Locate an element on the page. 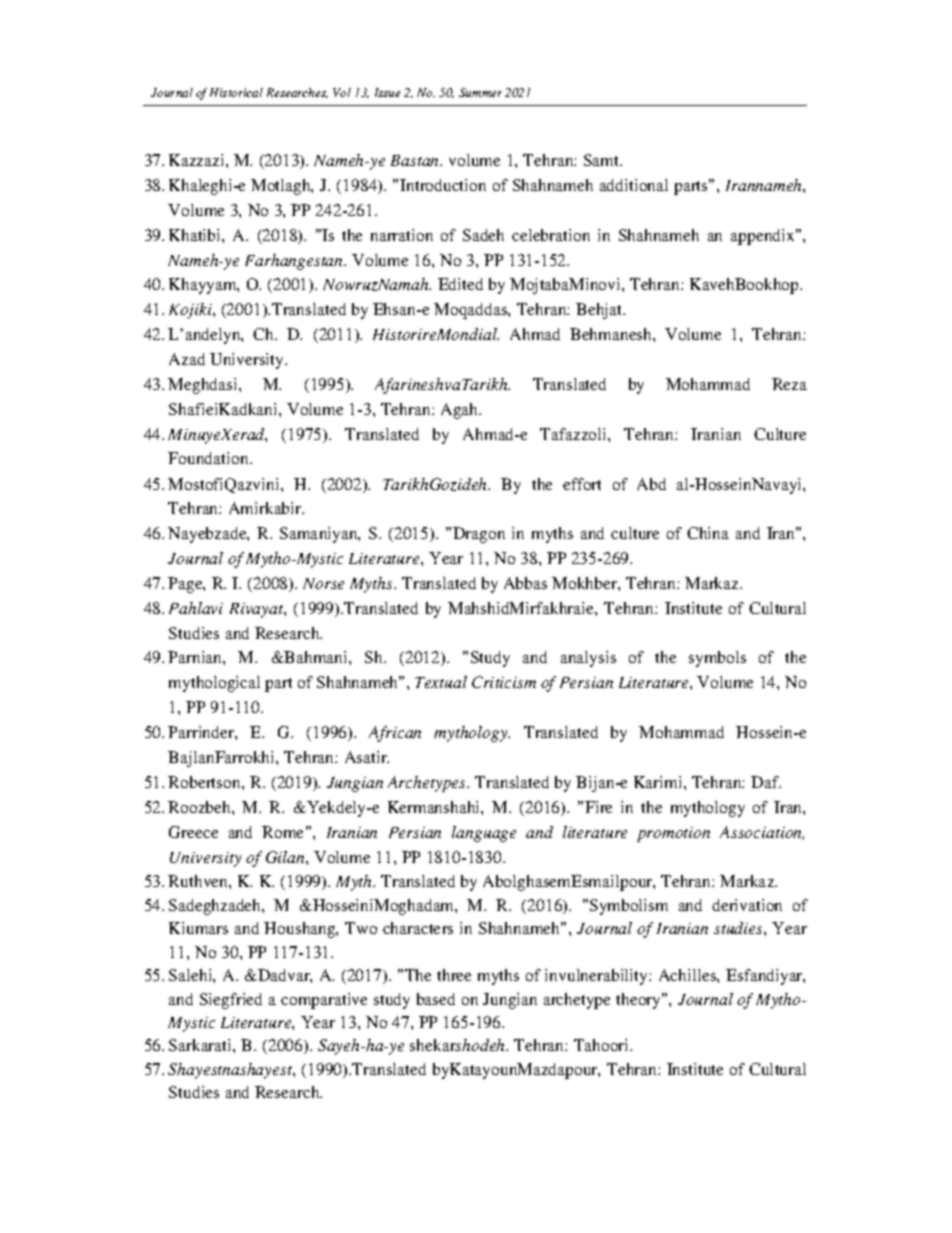 This page has width=952, height=1233. Norse is located at coordinates (323, 583).
